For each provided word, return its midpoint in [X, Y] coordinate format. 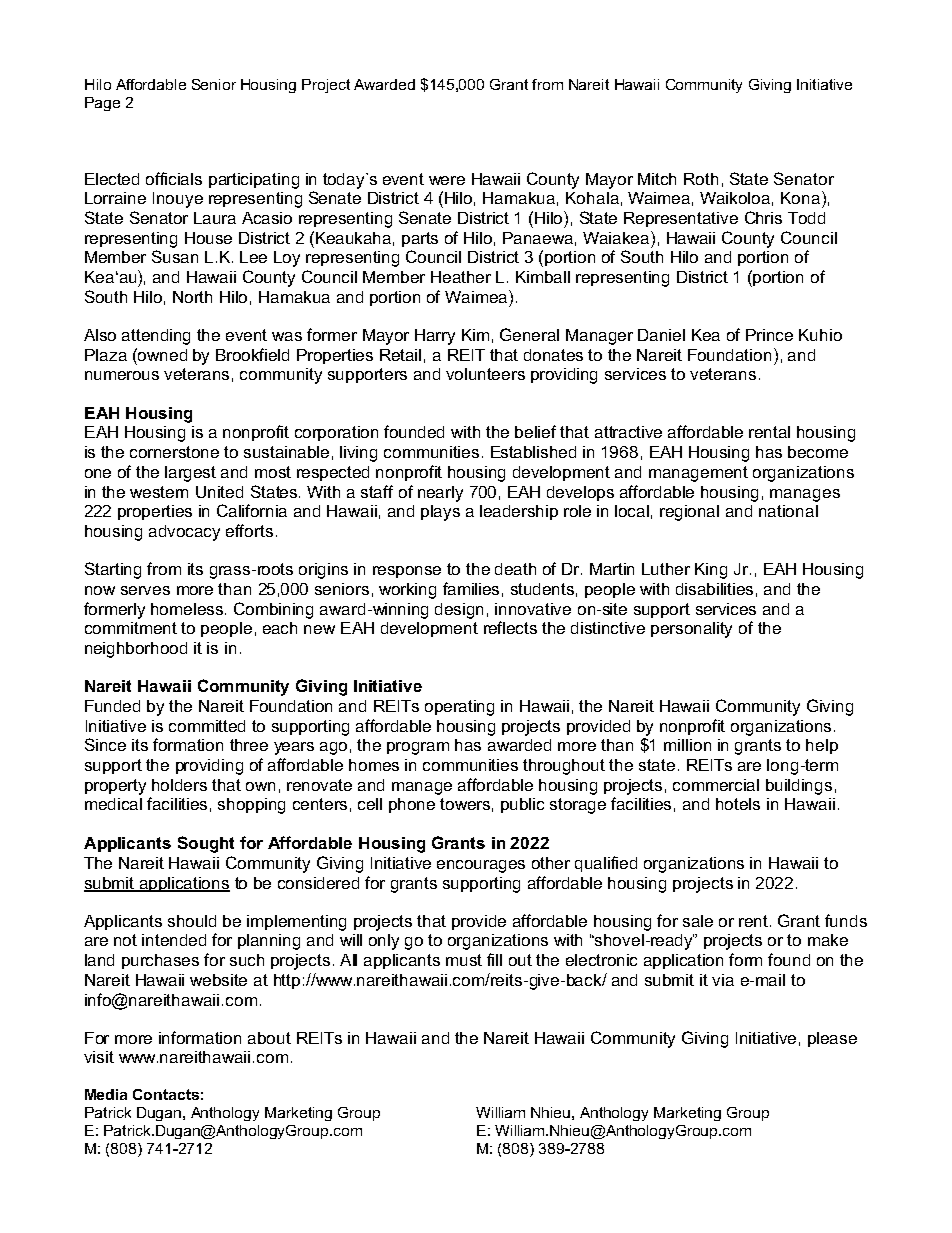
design [459, 611]
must [464, 960]
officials [174, 178]
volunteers [485, 374]
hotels [738, 804]
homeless [188, 609]
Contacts [166, 1094]
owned [161, 354]
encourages [481, 866]
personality [691, 630]
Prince [769, 335]
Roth [701, 179]
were [447, 180]
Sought [206, 844]
